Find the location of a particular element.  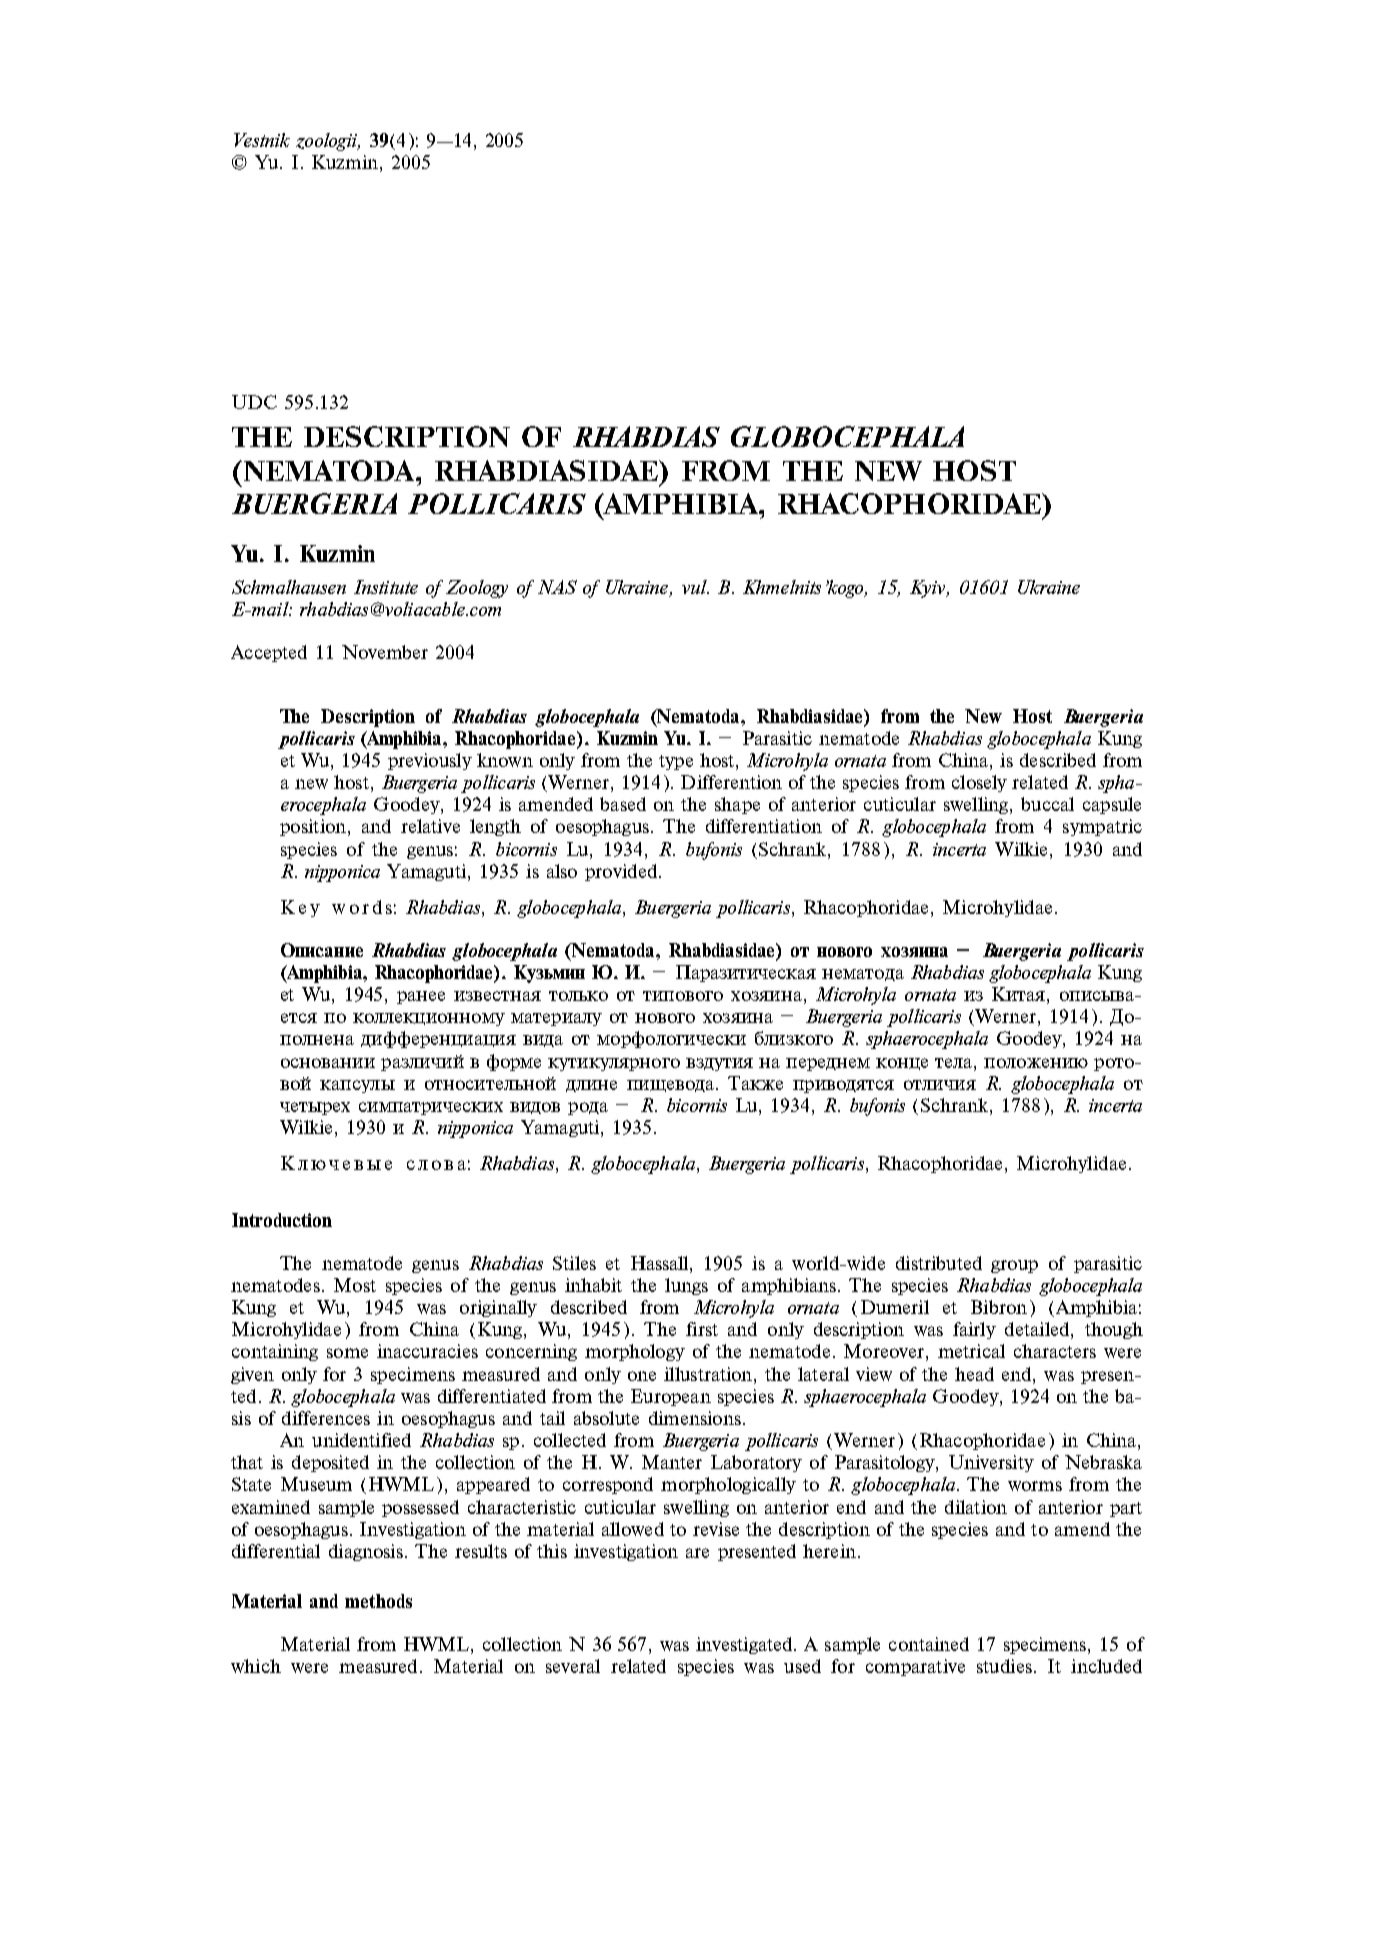

group is located at coordinates (1014, 1266).
